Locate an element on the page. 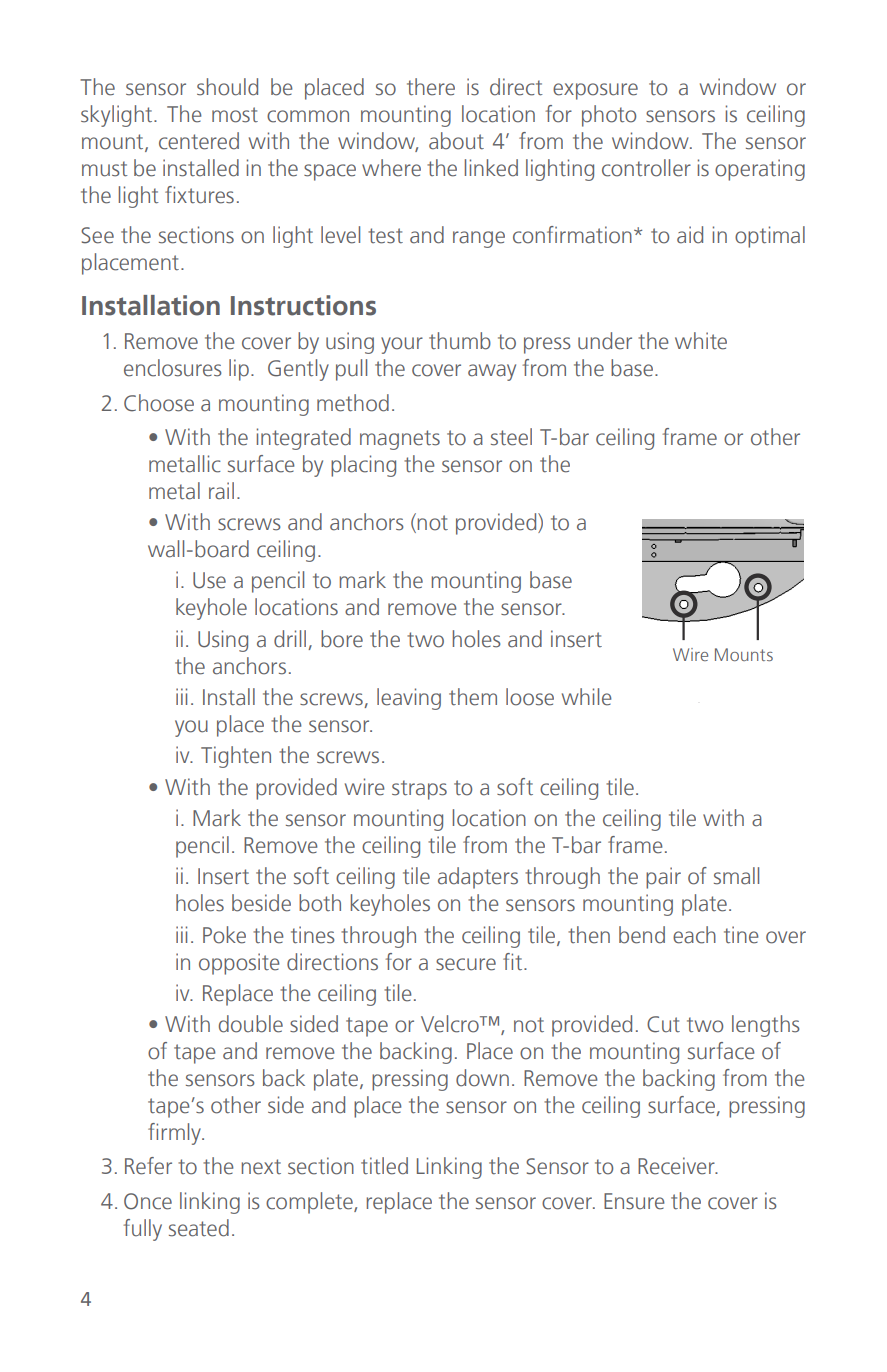  your is located at coordinates (402, 345).
